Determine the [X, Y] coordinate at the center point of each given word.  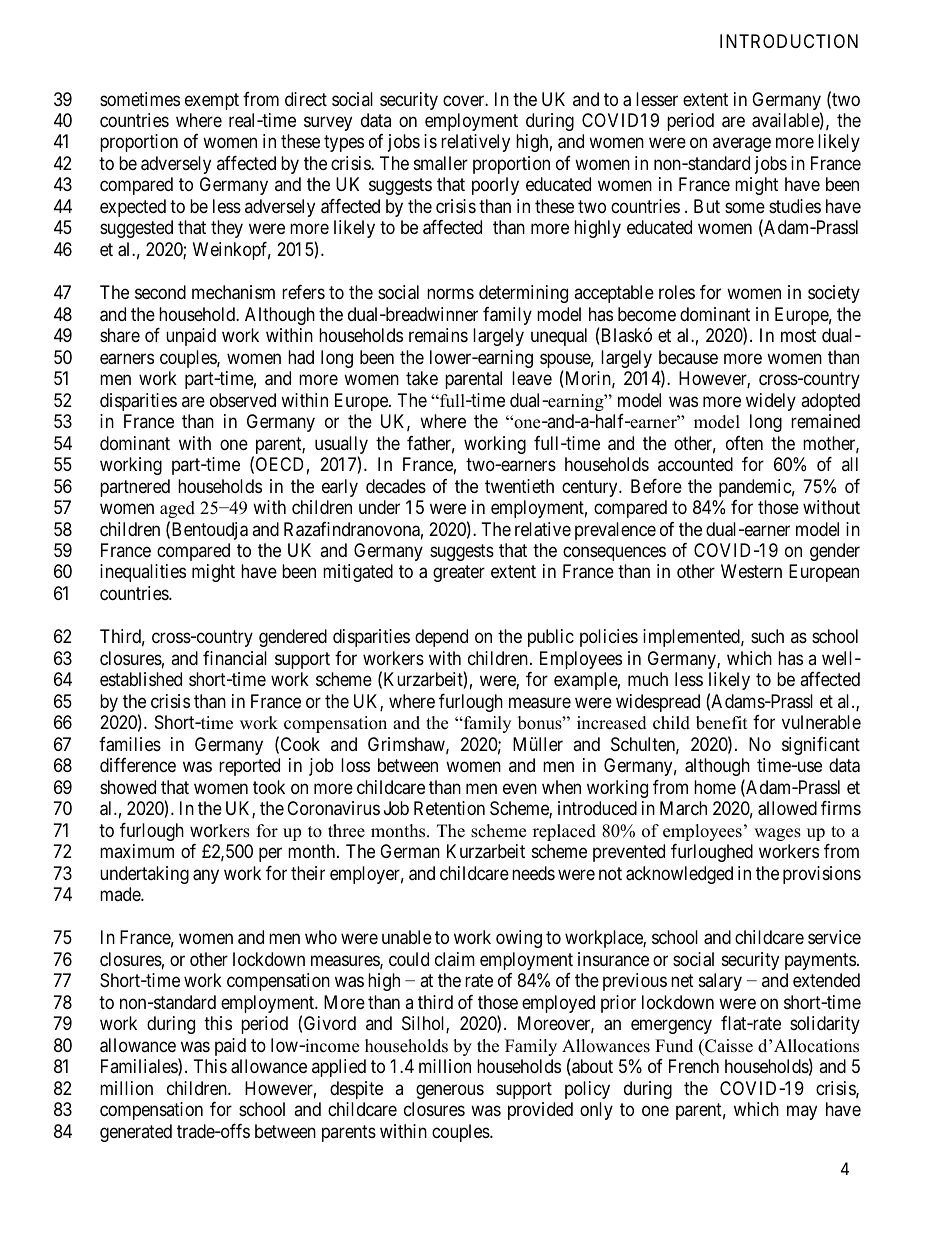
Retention [449, 808]
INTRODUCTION [789, 41]
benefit [722, 723]
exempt [212, 101]
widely [771, 402]
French [694, 1066]
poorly [495, 186]
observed [243, 400]
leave [532, 378]
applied [339, 1068]
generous [450, 1091]
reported [249, 767]
